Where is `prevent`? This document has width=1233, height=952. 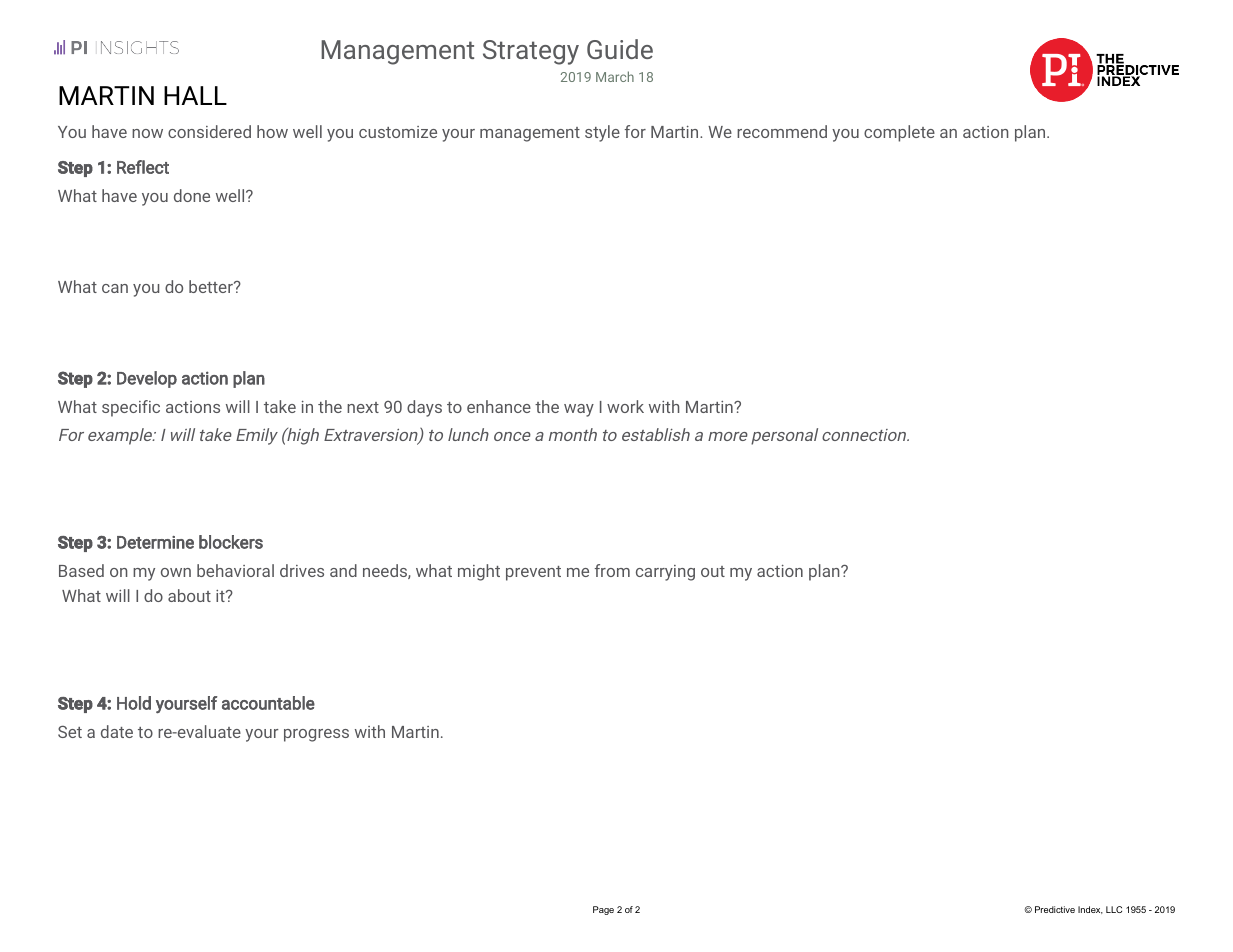
prevent is located at coordinates (533, 573).
